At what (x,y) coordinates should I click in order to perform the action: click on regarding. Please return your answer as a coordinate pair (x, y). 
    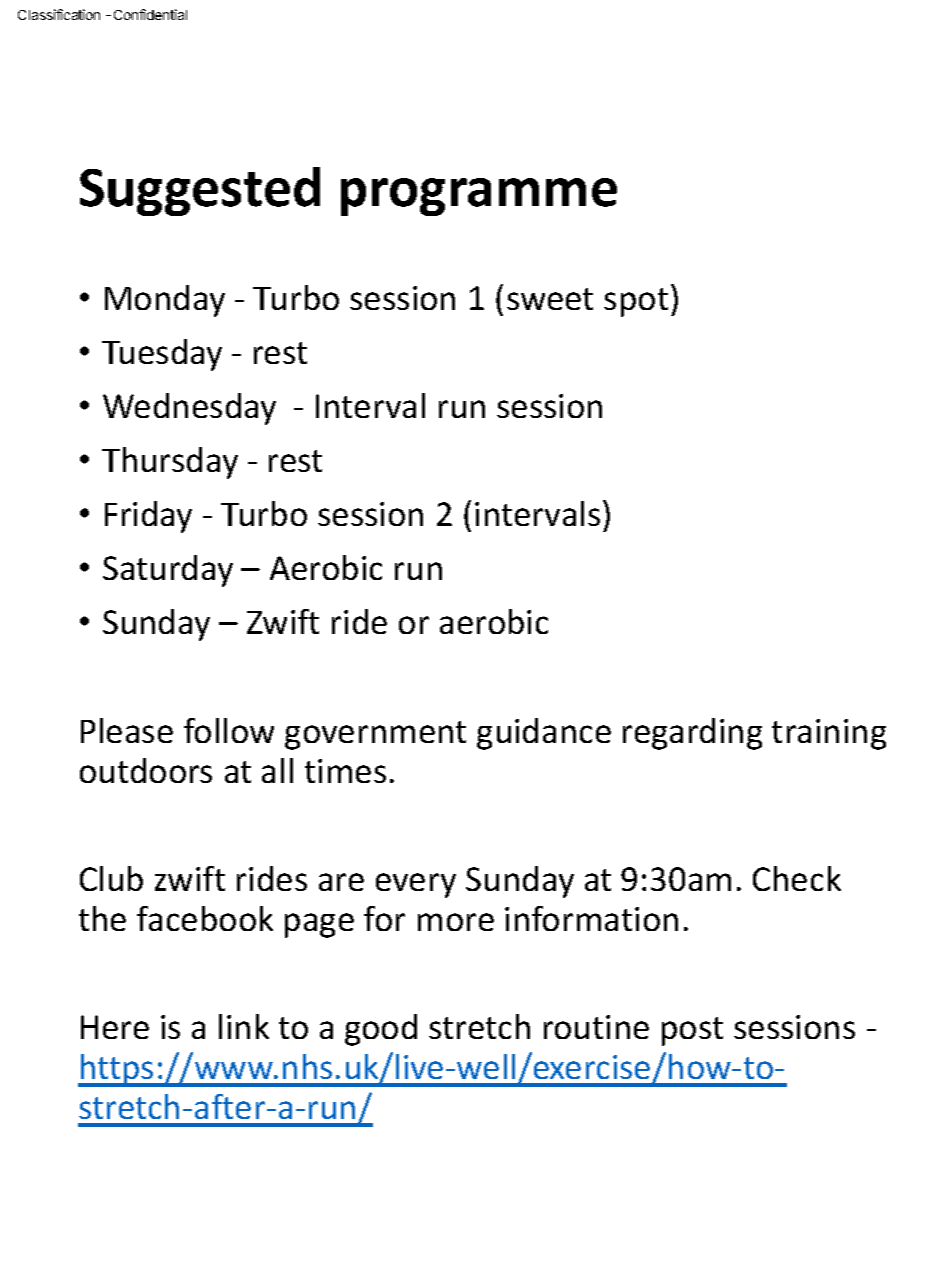
    Looking at the image, I should click on (692, 734).
